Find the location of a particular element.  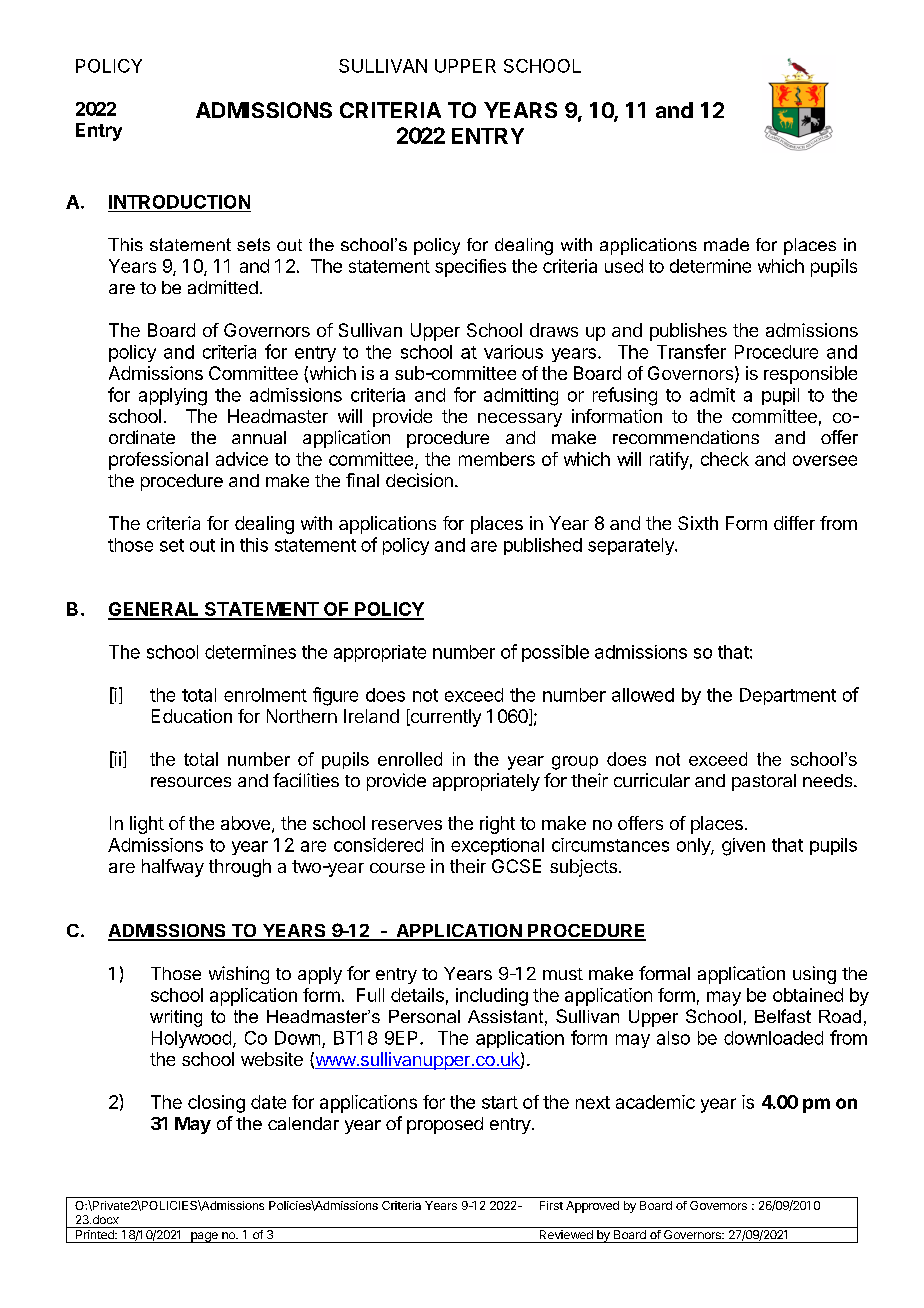

differ is located at coordinates (794, 523).
